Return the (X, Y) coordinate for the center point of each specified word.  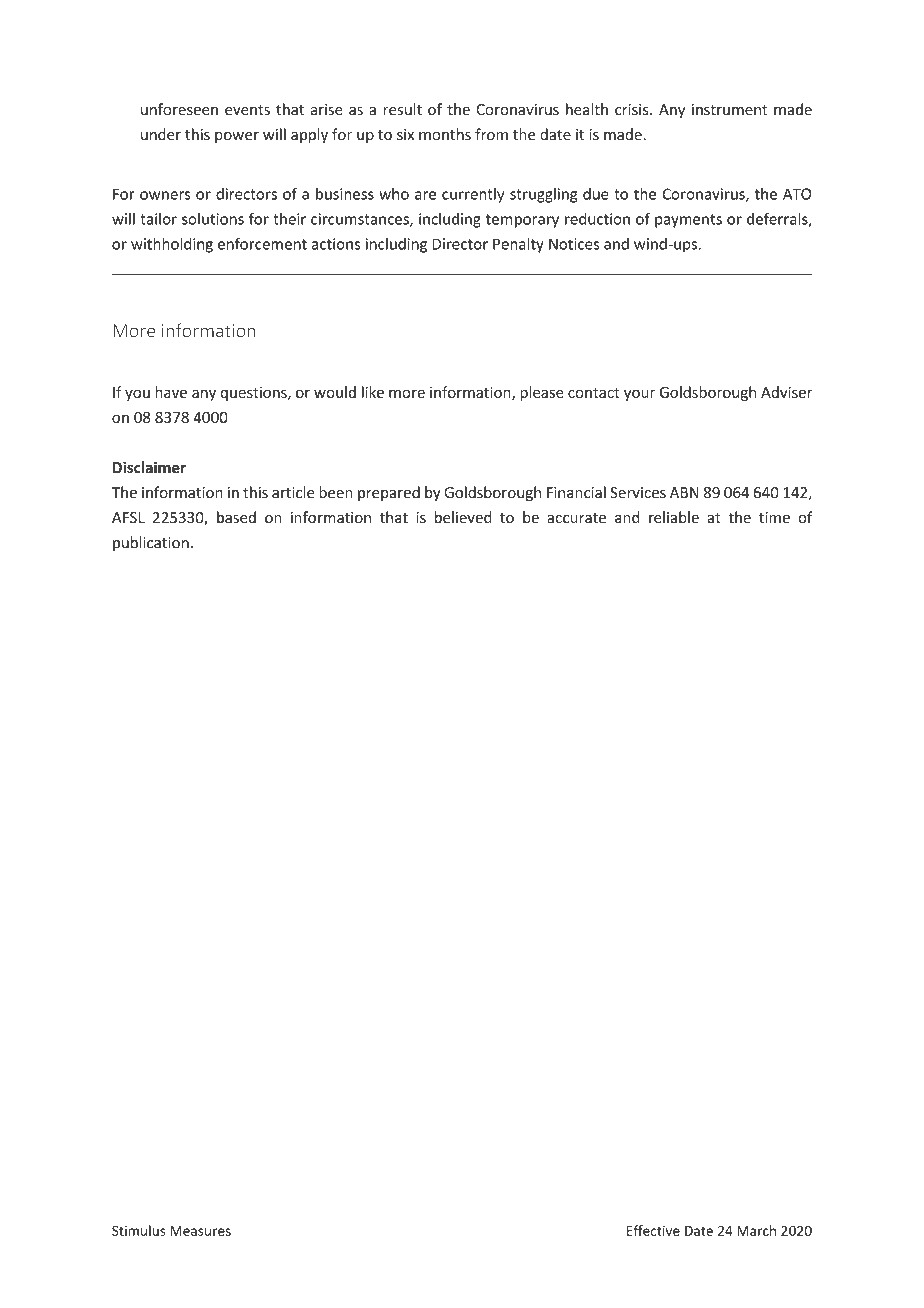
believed (463, 517)
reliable (674, 517)
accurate (576, 518)
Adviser (787, 392)
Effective (653, 1230)
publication (151, 544)
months (445, 134)
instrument (730, 109)
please (542, 393)
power (237, 137)
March (756, 1230)
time (774, 517)
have (171, 392)
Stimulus (138, 1230)
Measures (200, 1231)
